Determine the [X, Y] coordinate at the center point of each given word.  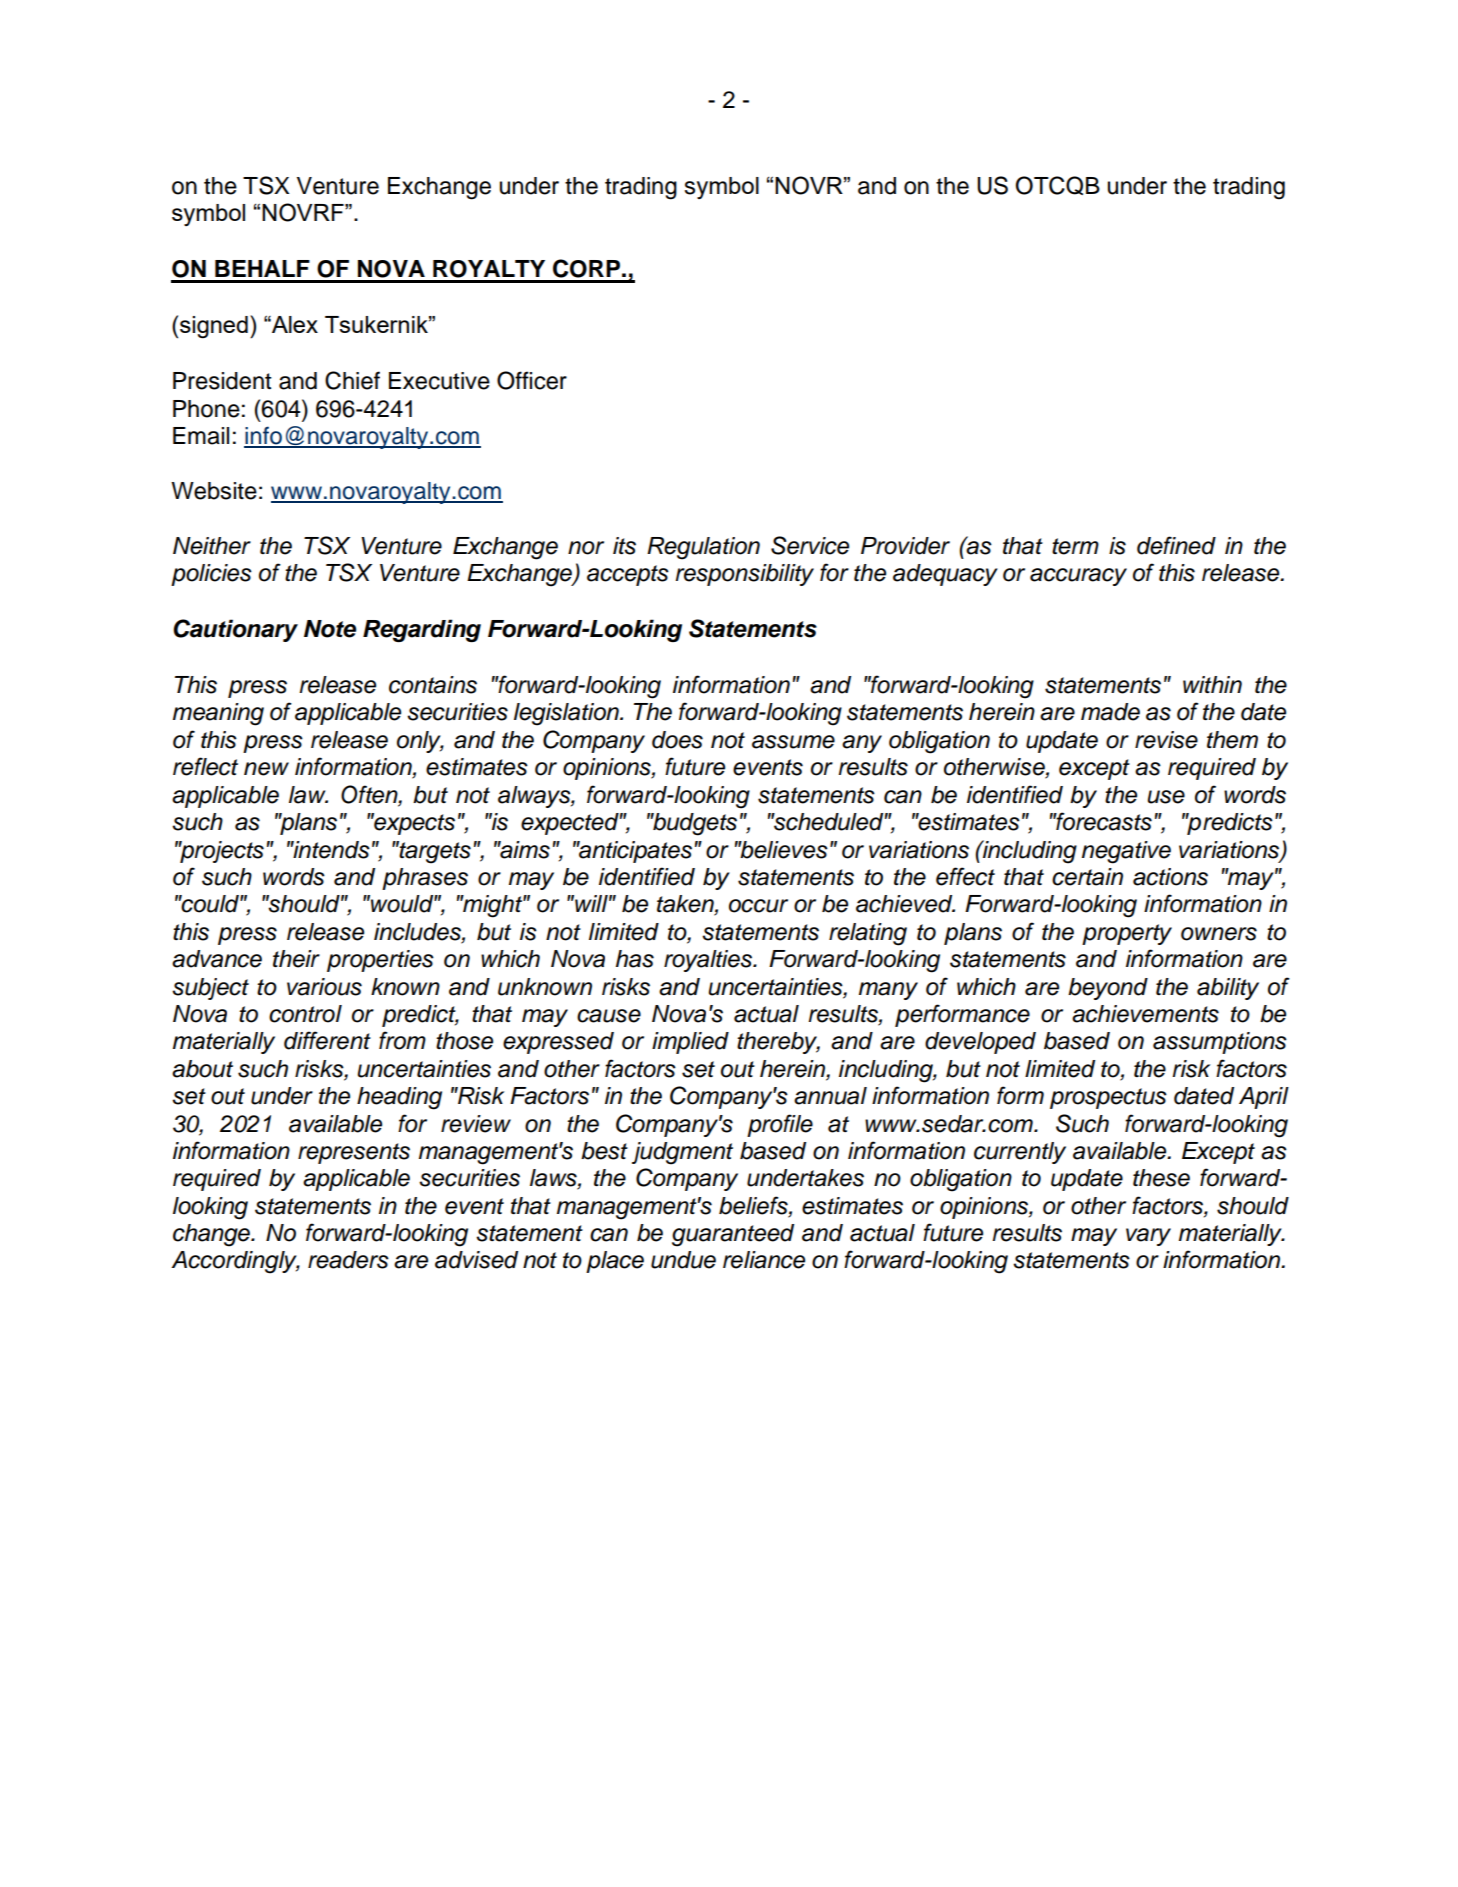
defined [1176, 545]
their [296, 959]
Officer [532, 380]
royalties [709, 961]
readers [348, 1260]
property [1127, 934]
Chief [352, 380]
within [1212, 684]
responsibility [744, 575]
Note [330, 629]
